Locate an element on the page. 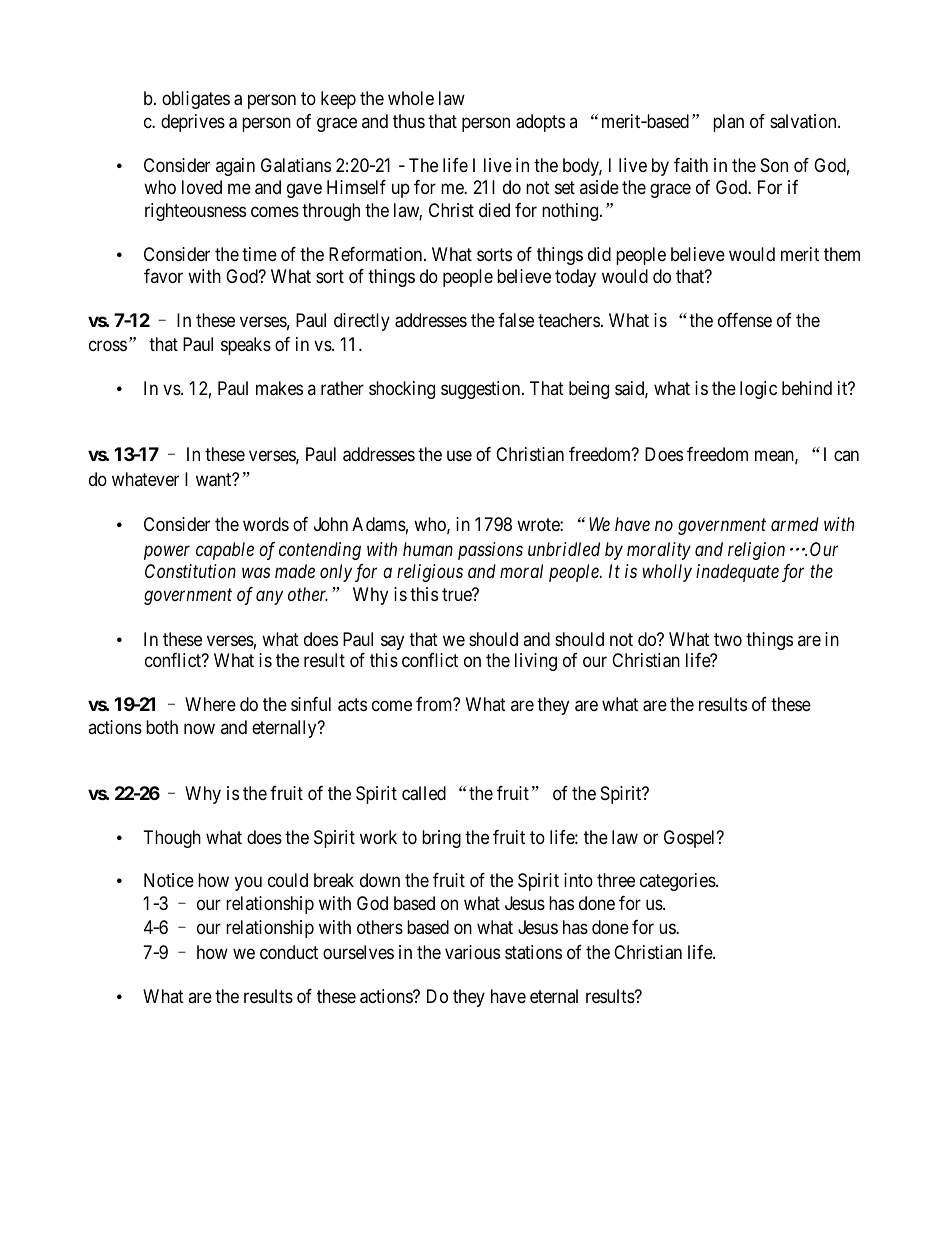  plan is located at coordinates (728, 123).
